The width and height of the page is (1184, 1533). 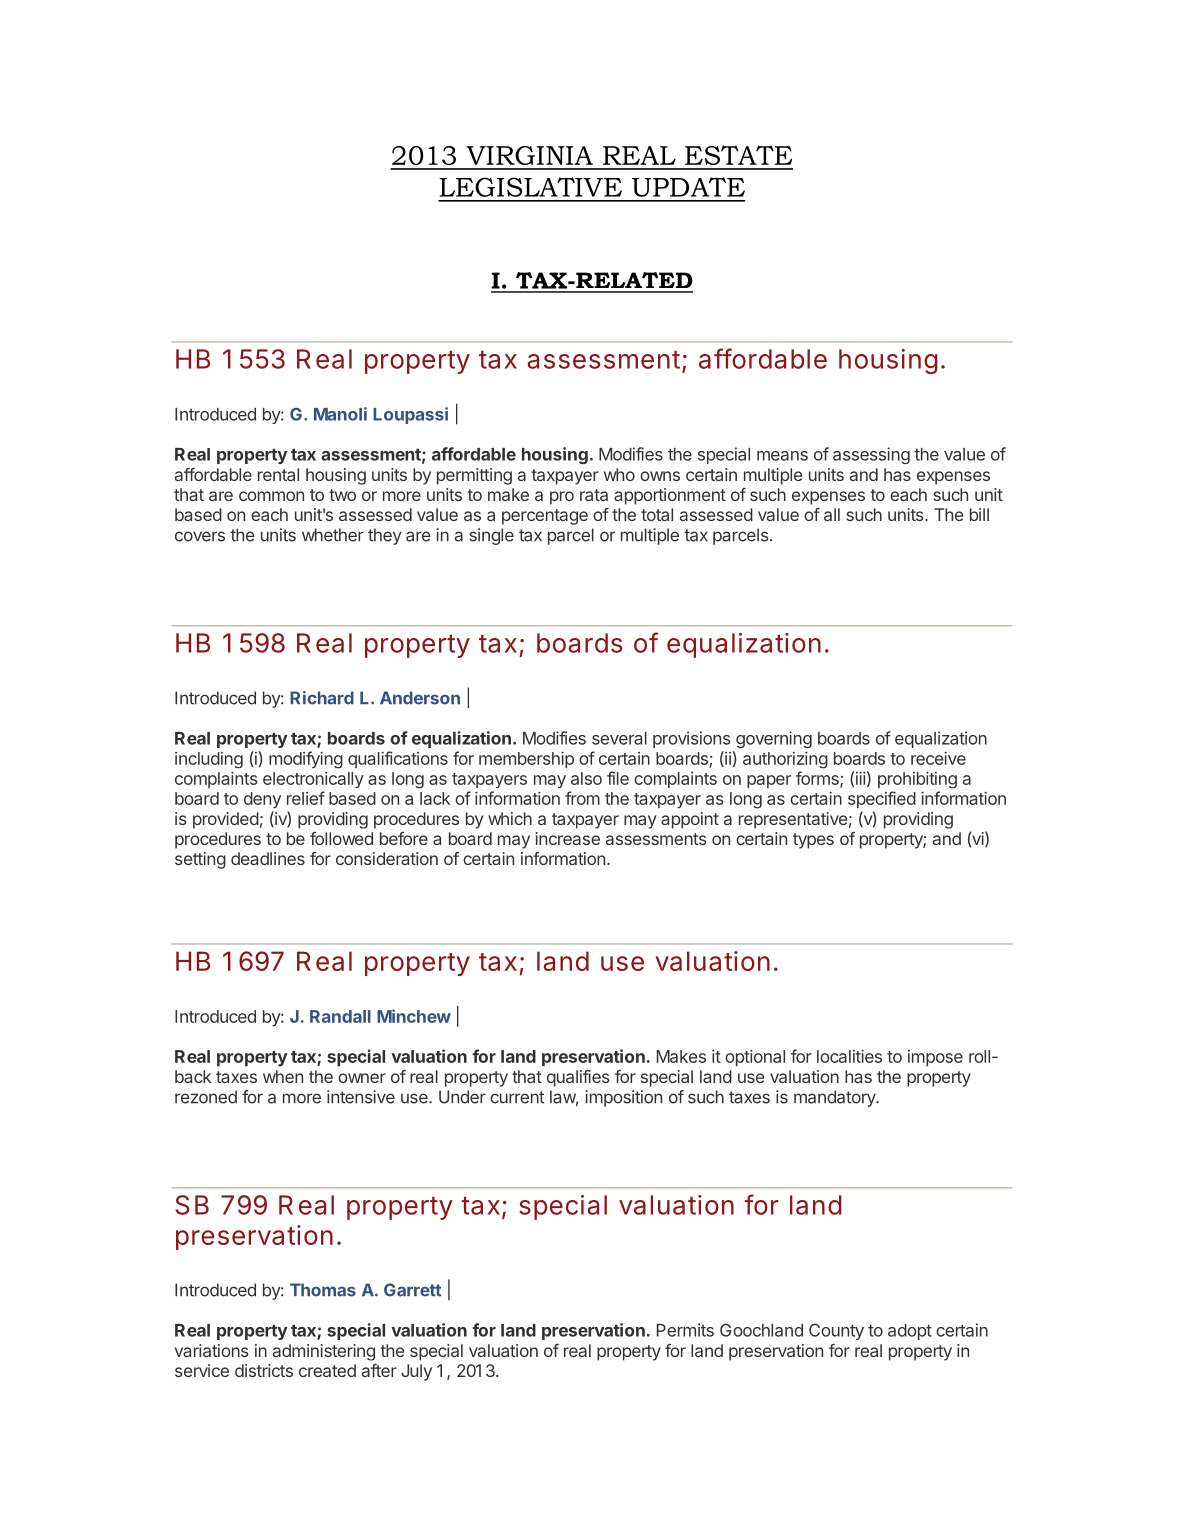 What do you see at coordinates (910, 1332) in the page?
I see `adopt` at bounding box center [910, 1332].
